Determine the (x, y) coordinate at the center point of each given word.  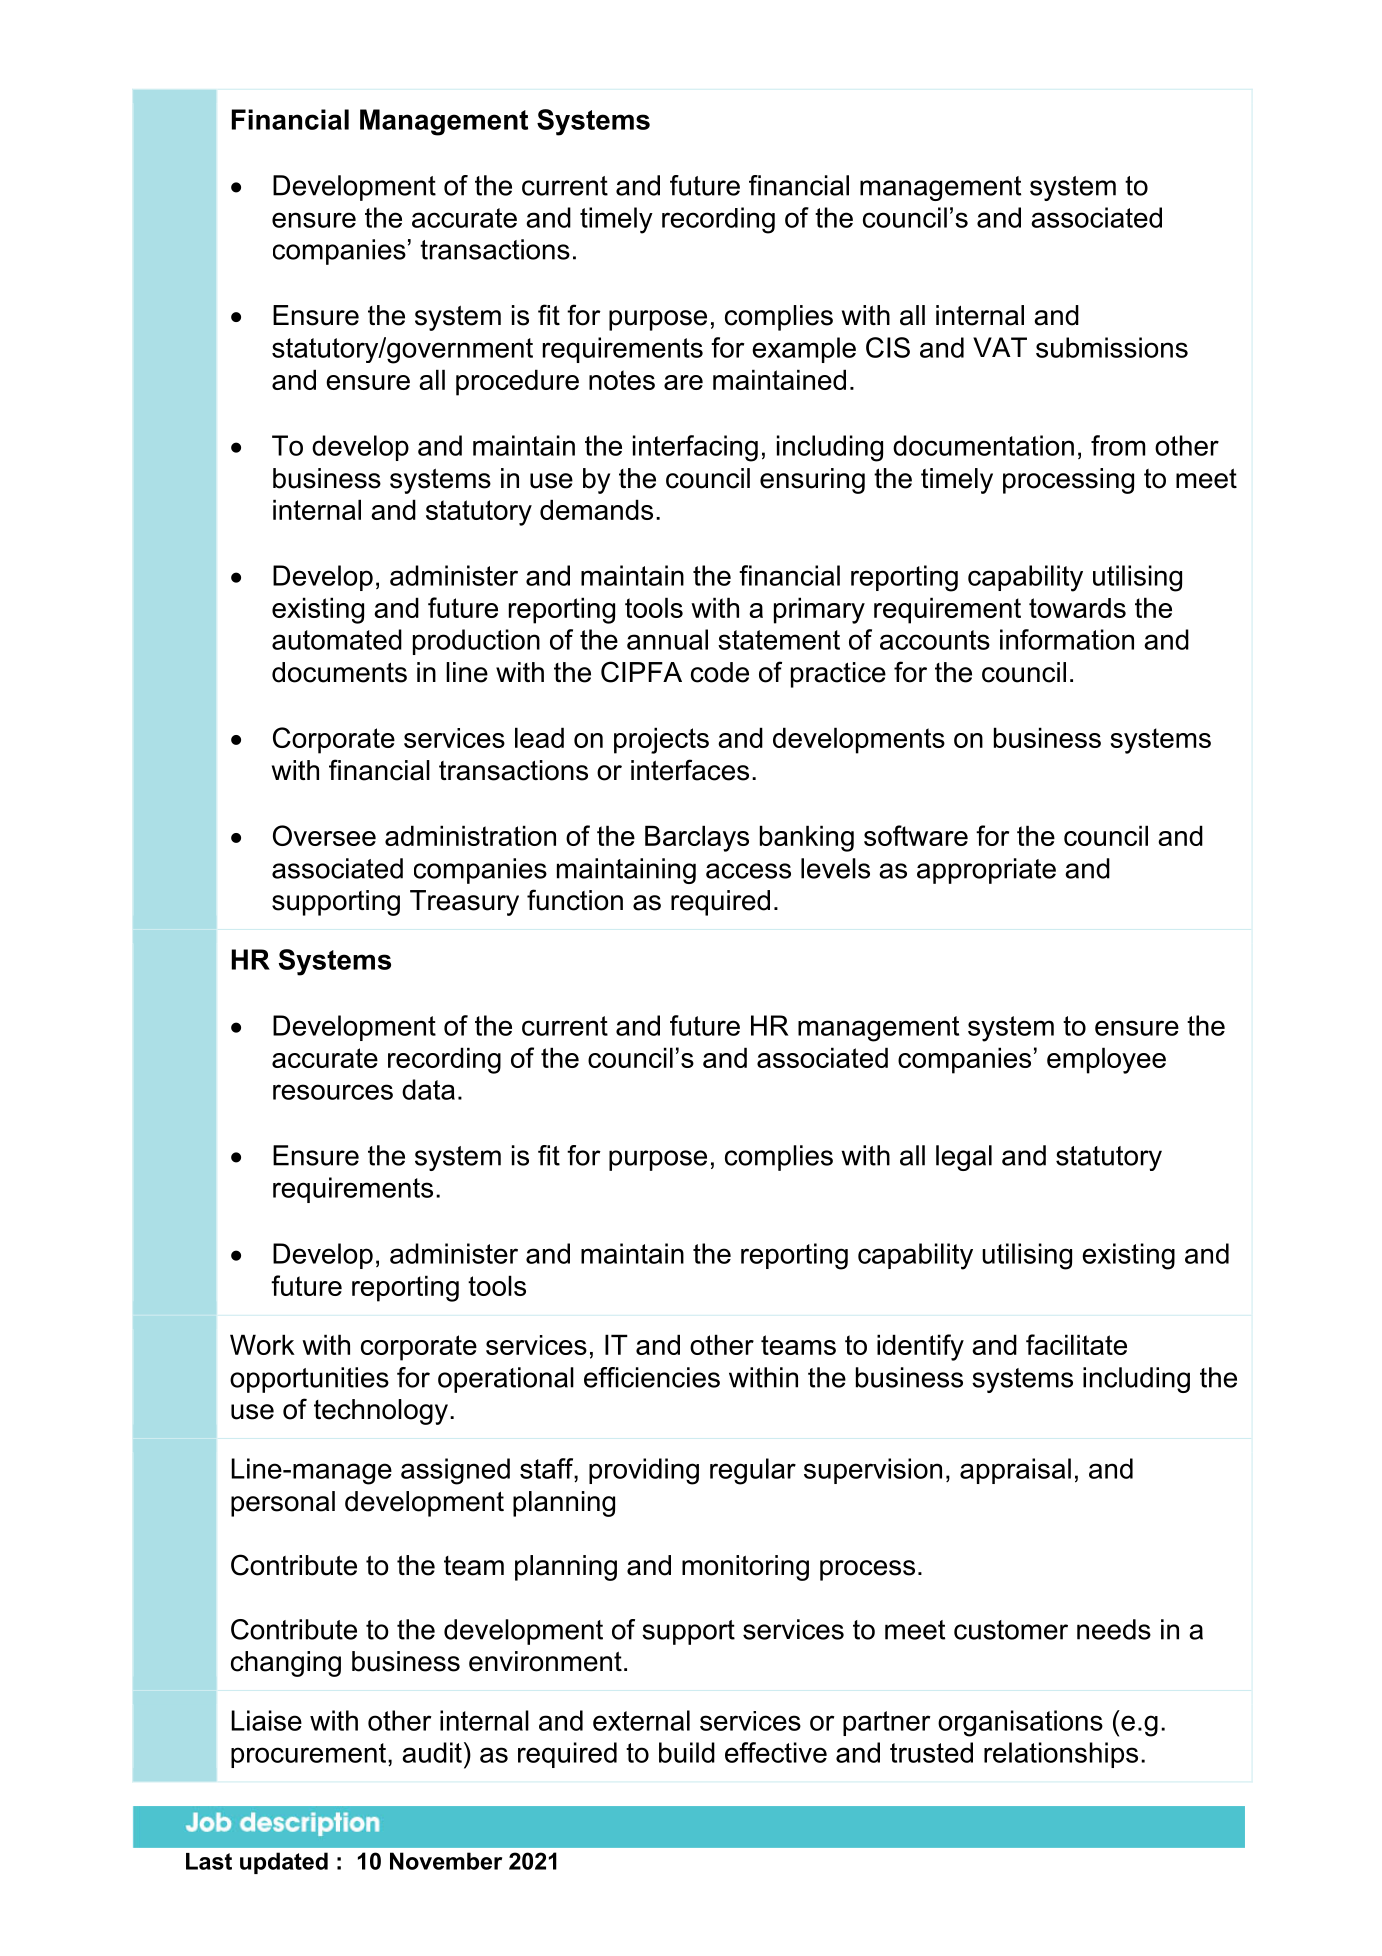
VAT (1000, 347)
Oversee (324, 835)
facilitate (1076, 1344)
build (687, 1752)
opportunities (309, 1380)
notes (622, 380)
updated (284, 1863)
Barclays (697, 838)
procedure (517, 382)
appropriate (986, 871)
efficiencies (652, 1377)
